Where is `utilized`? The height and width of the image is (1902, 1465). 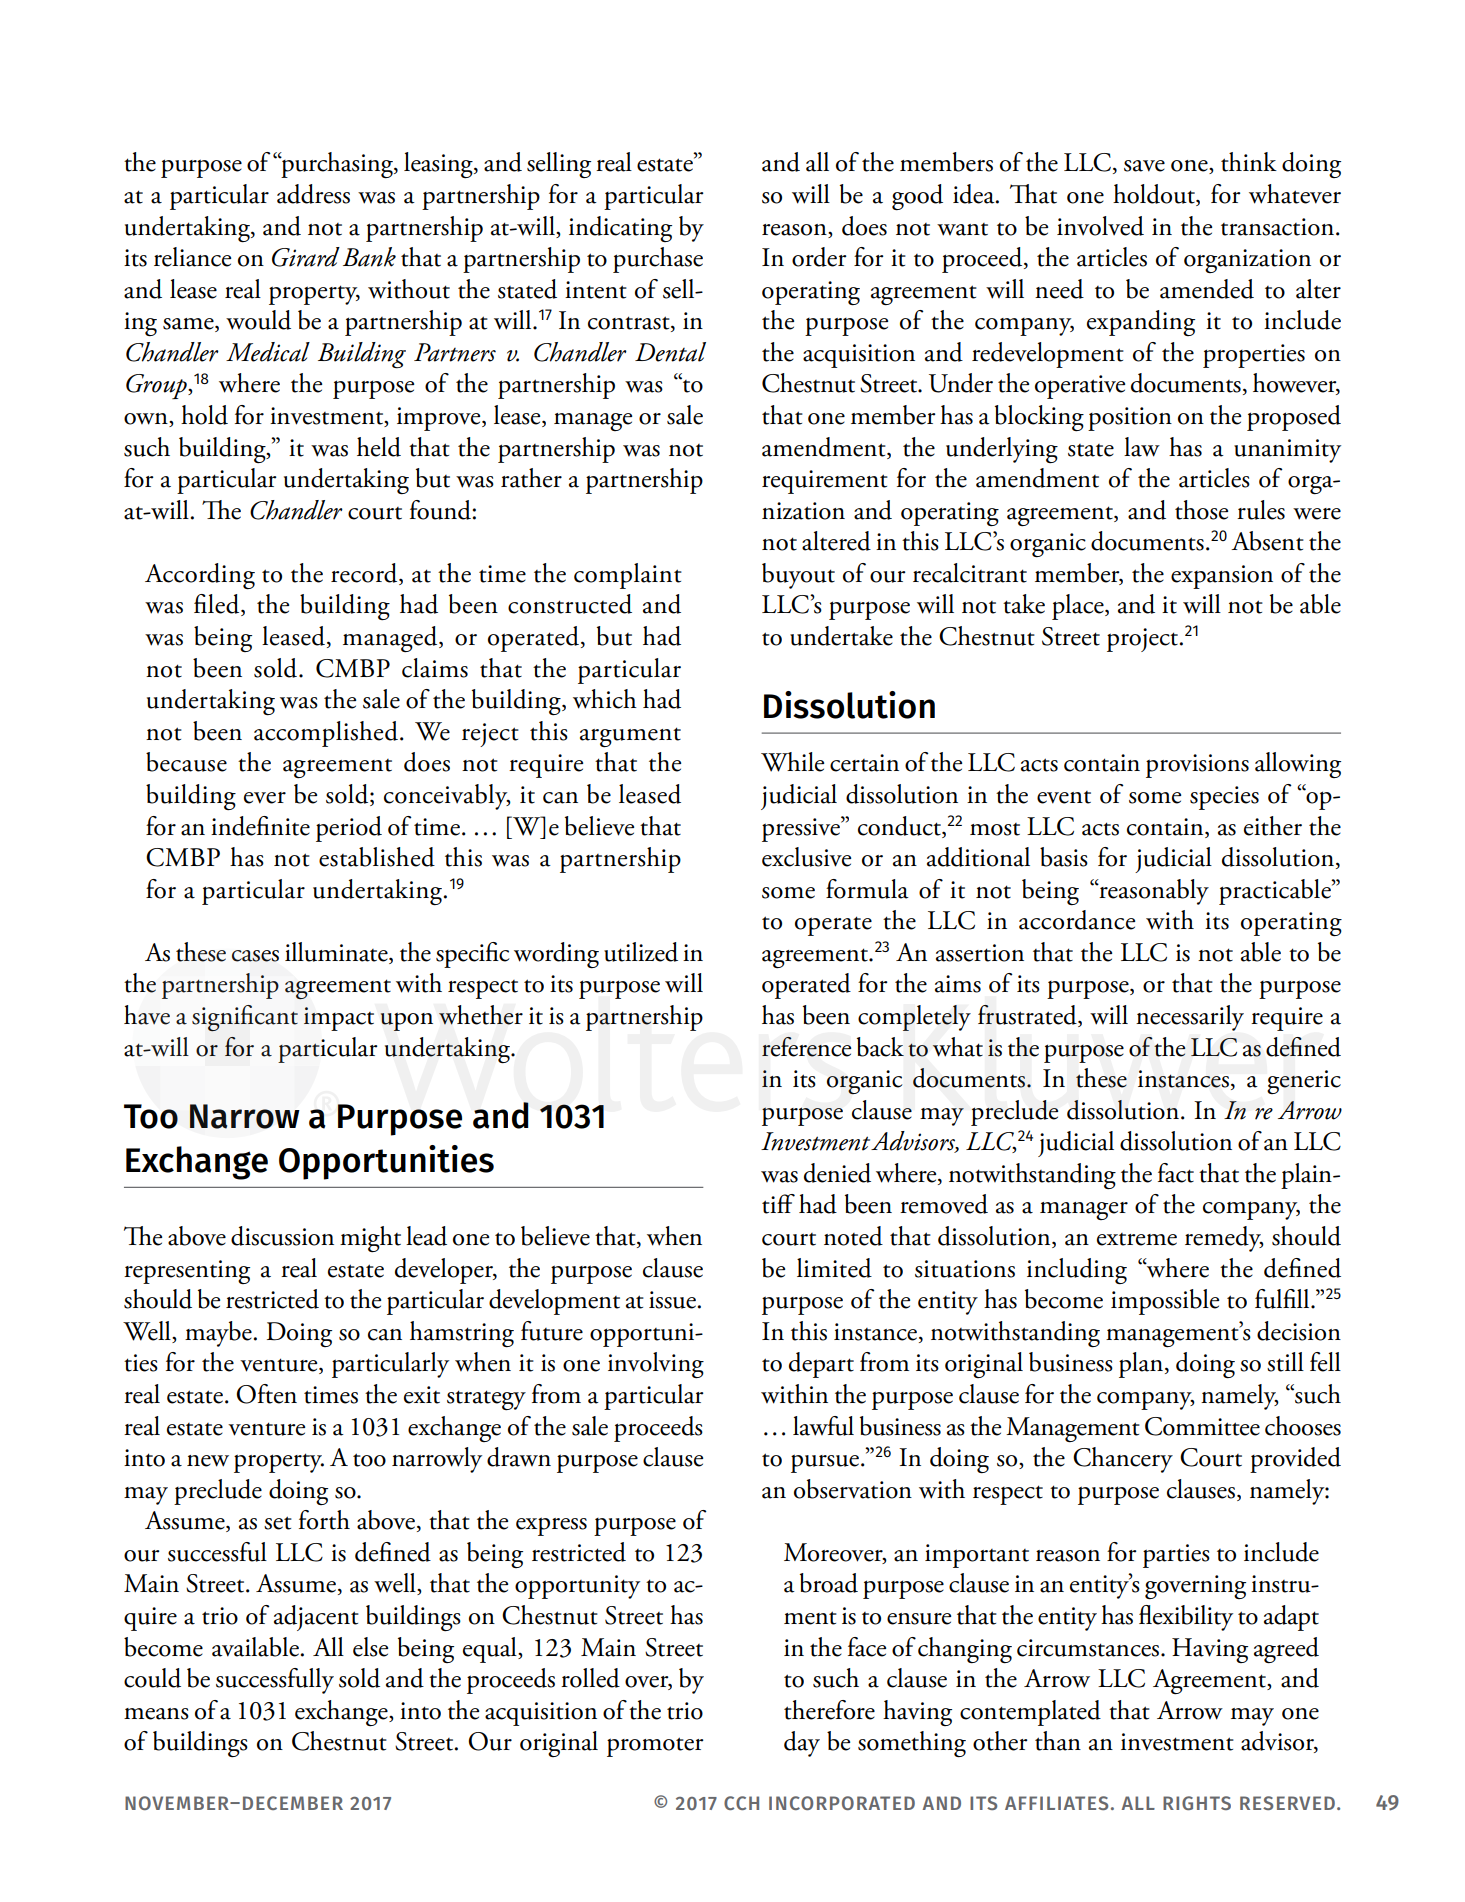
utilized is located at coordinates (641, 952).
